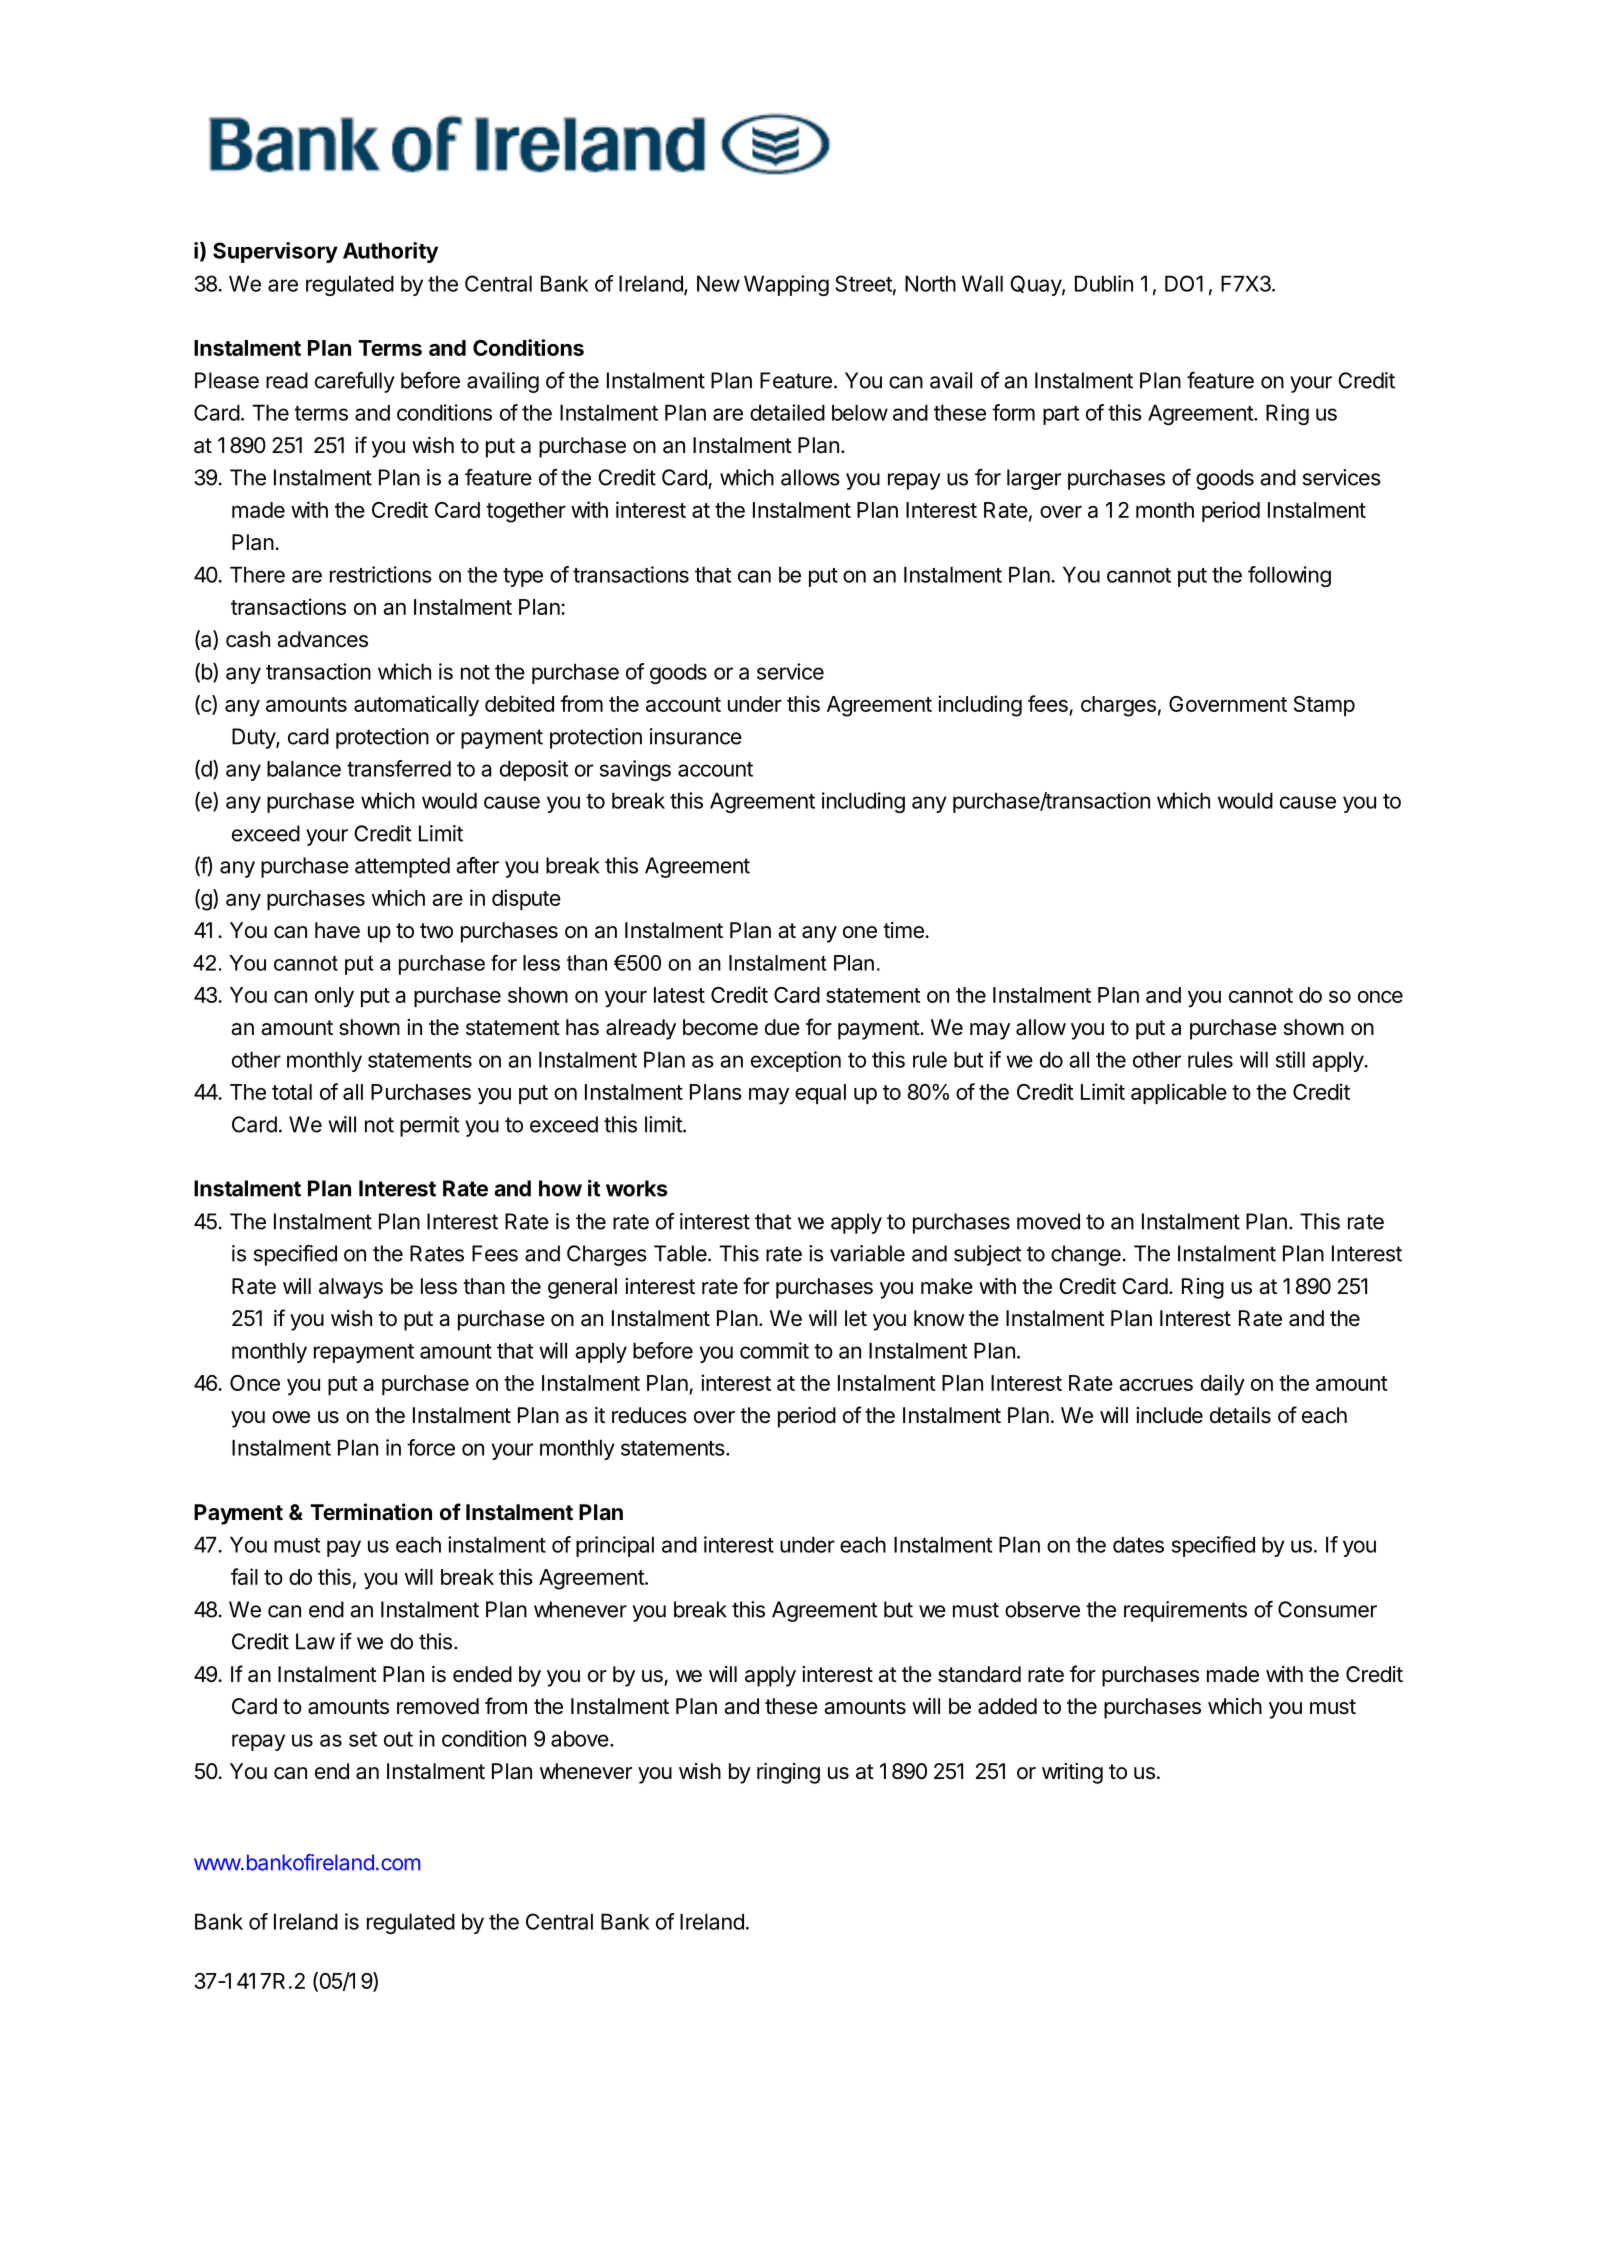 The image size is (1597, 2259). Describe the element at coordinates (696, 736) in the document. I see `insurance` at that location.
